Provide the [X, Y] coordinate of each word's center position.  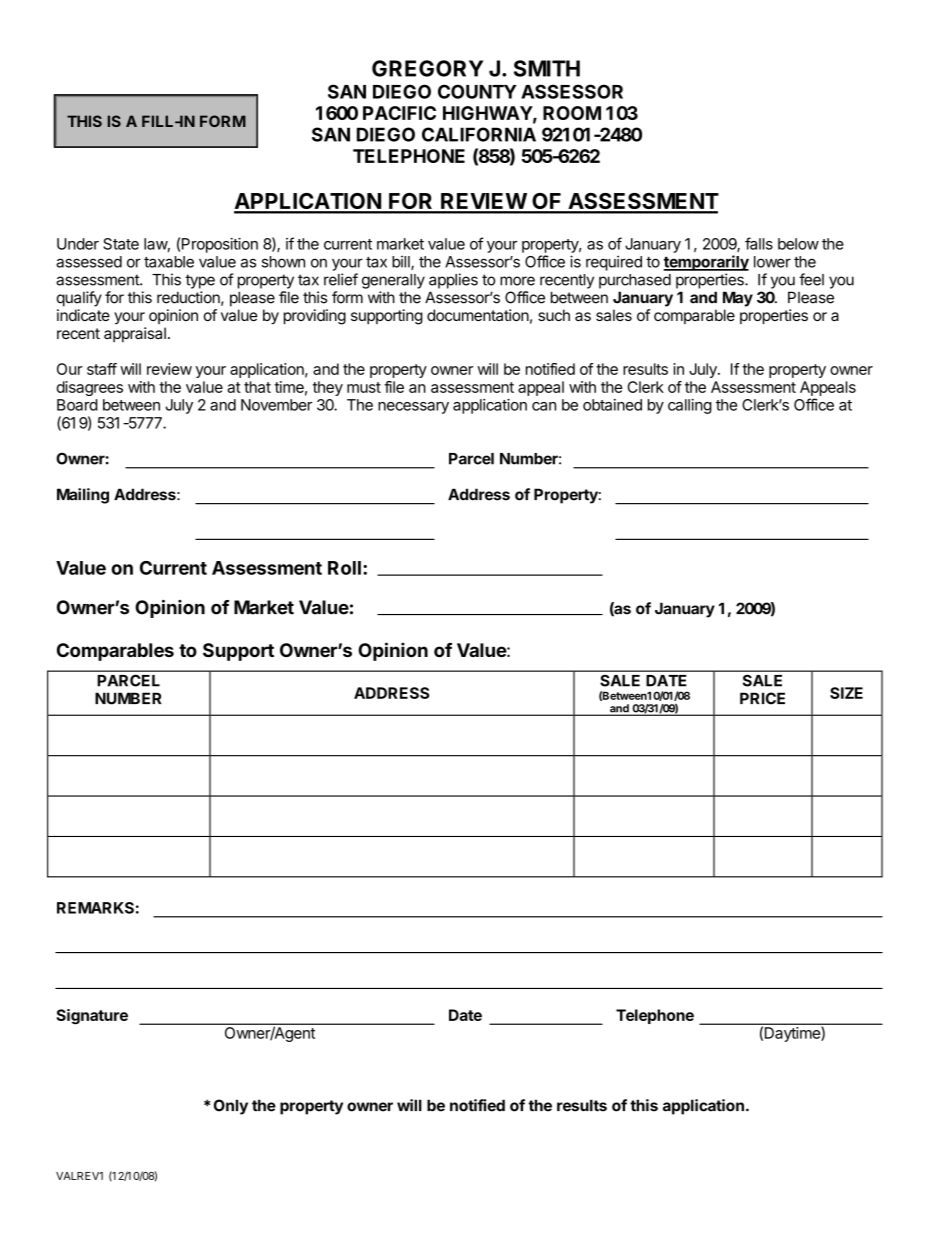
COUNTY [477, 91]
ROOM [572, 113]
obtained [612, 405]
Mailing [83, 496]
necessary [413, 408]
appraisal [135, 334]
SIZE [846, 693]
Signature [92, 1017]
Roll [344, 568]
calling [690, 406]
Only [231, 1107]
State [121, 244]
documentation [478, 315]
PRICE [762, 698]
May [738, 299]
